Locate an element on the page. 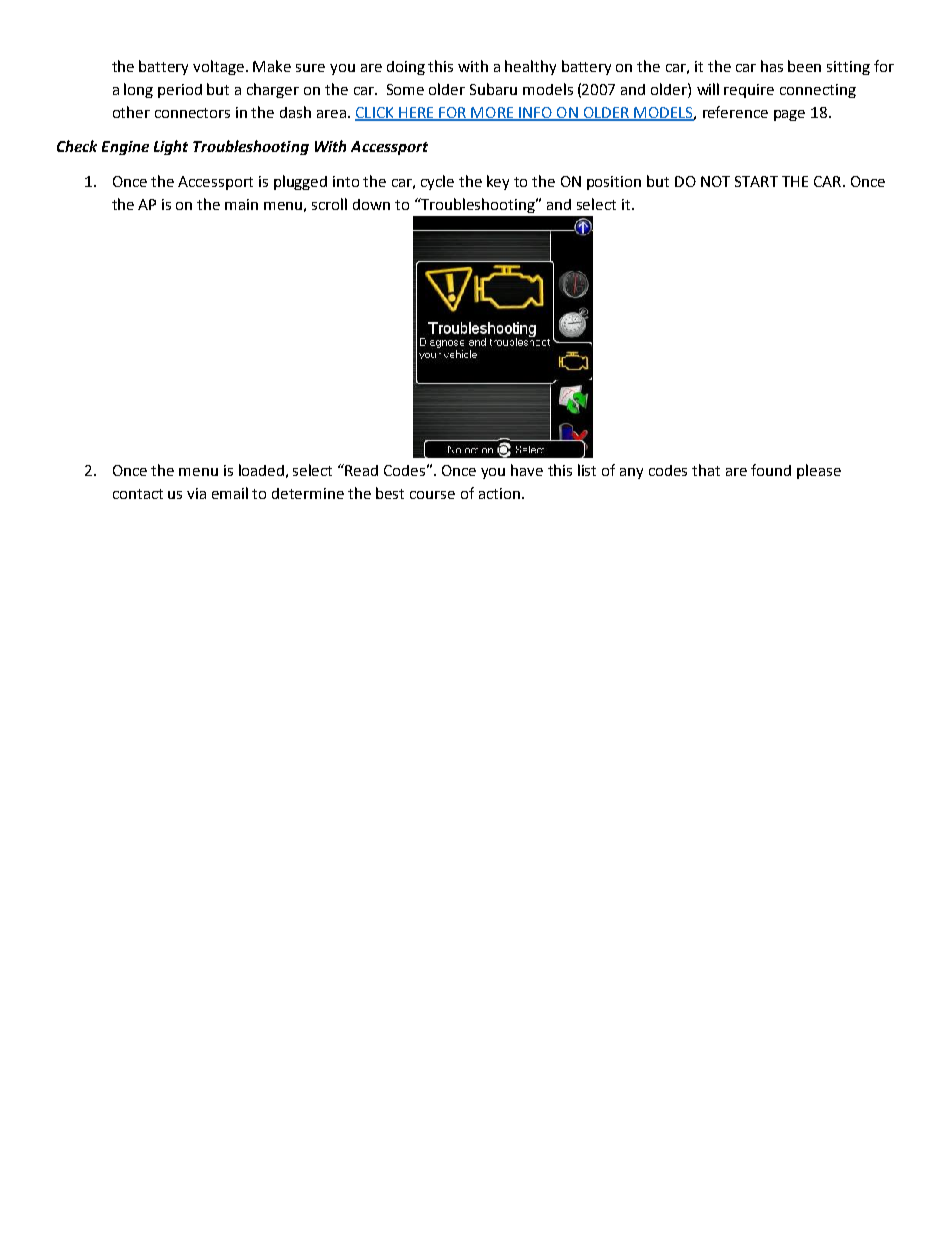  found is located at coordinates (771, 470).
